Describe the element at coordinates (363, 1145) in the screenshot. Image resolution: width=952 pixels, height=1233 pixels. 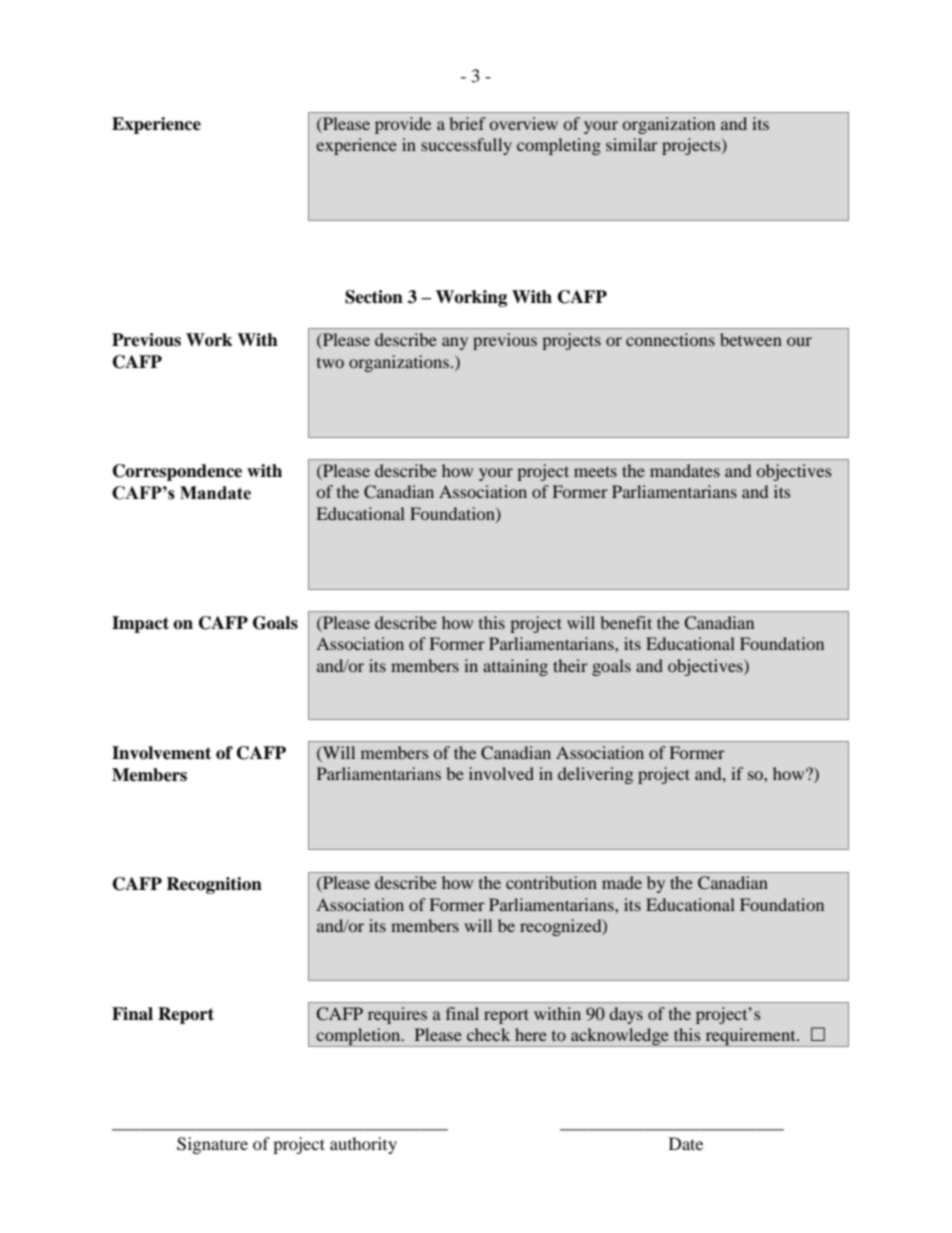
I see `authority` at that location.
